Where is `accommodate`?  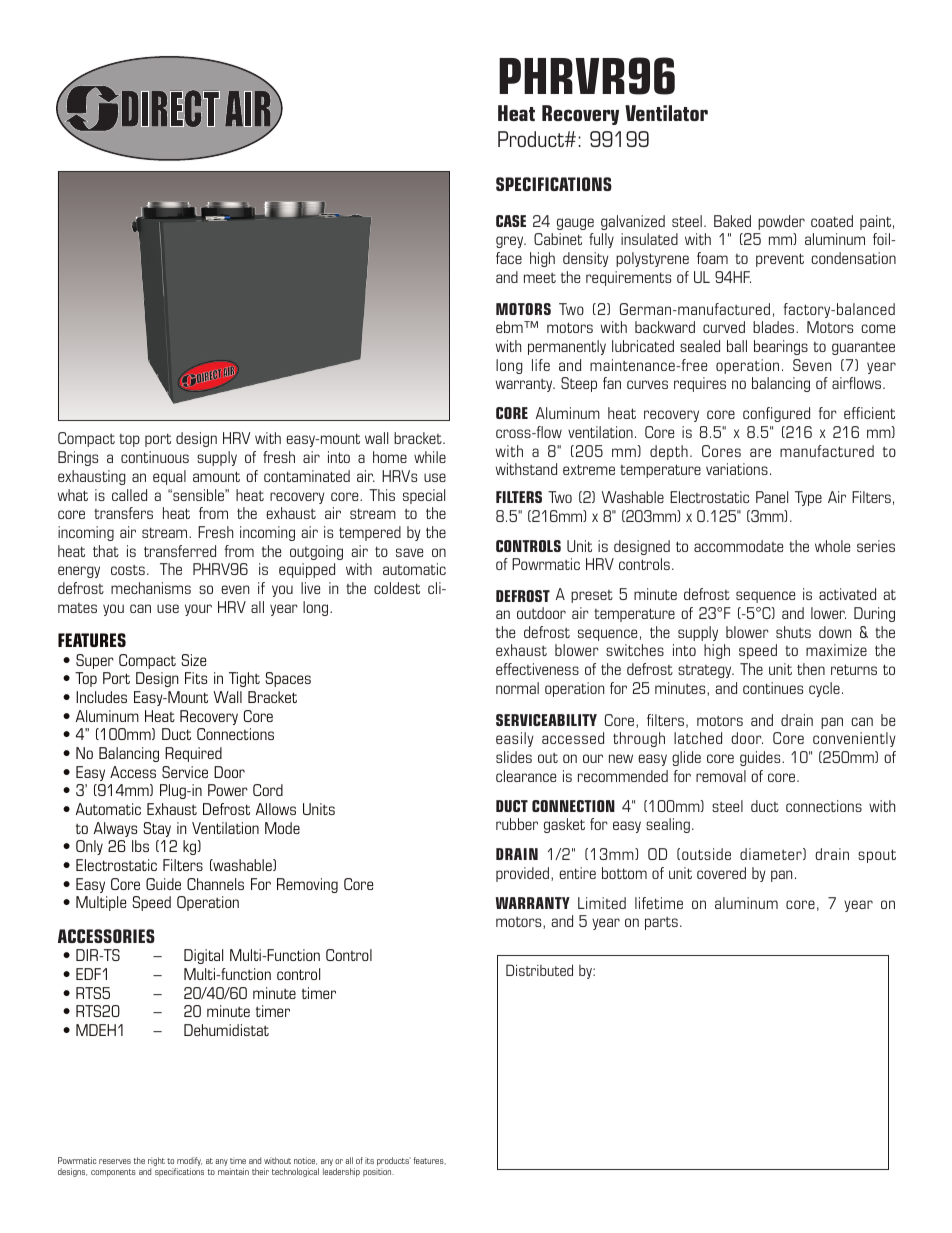 accommodate is located at coordinates (738, 546).
